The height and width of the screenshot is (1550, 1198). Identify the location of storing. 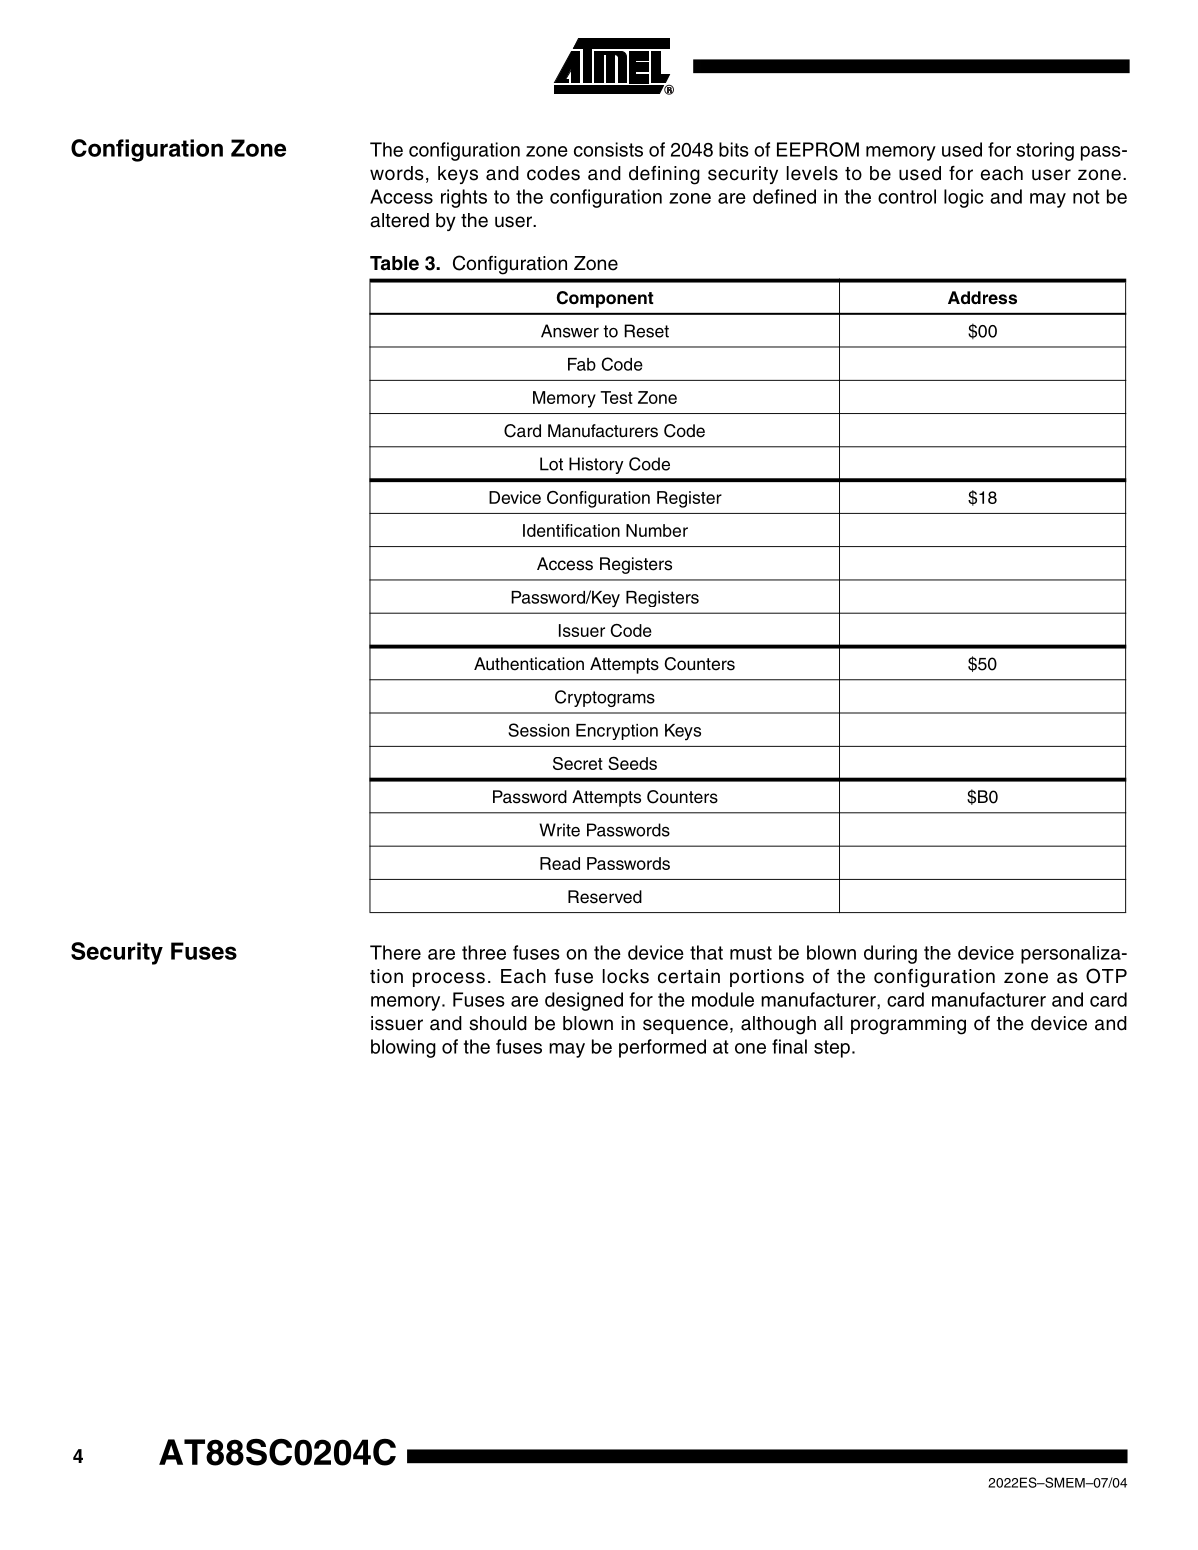
(1045, 151).
